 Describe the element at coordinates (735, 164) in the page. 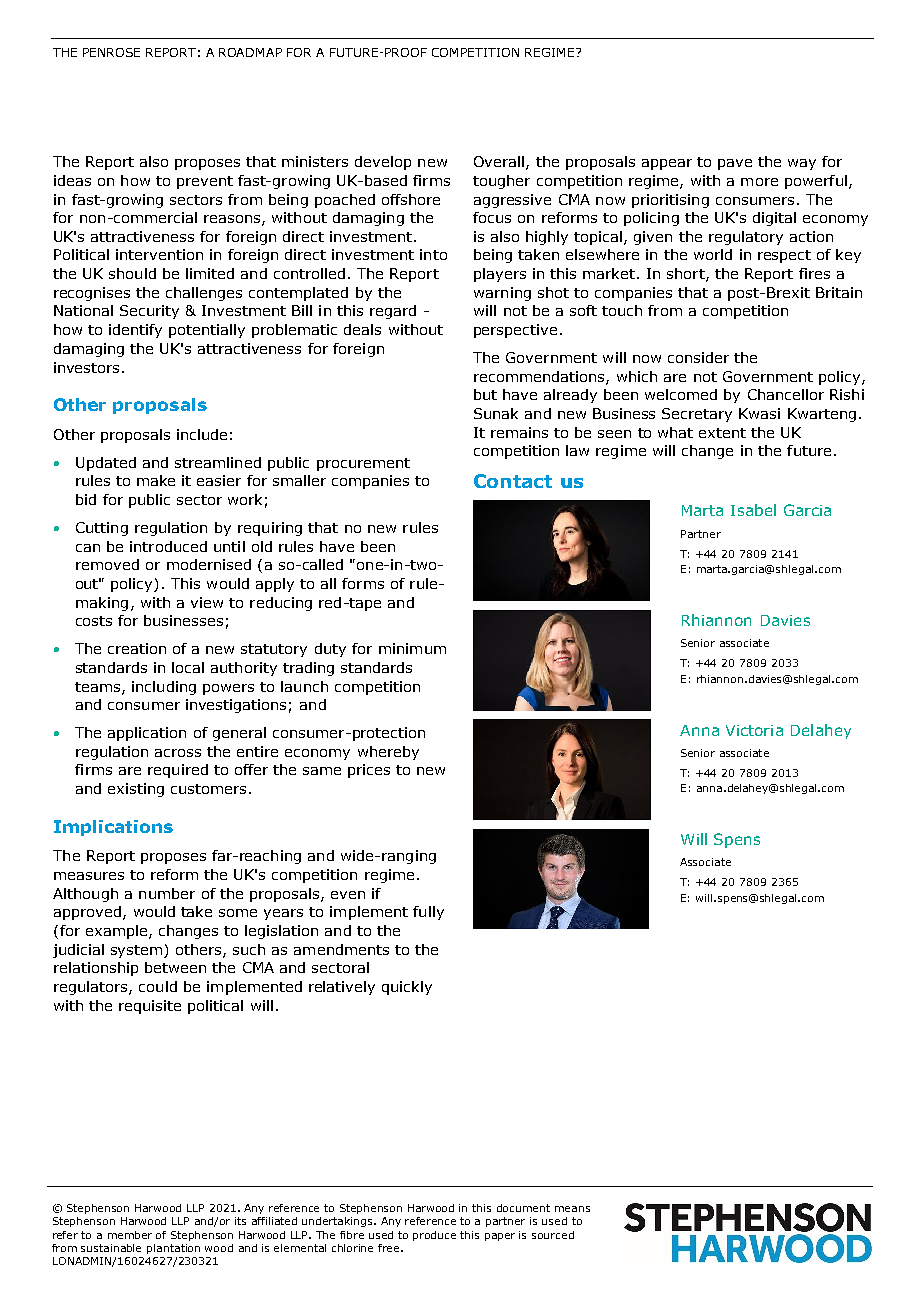

I see `pave` at that location.
